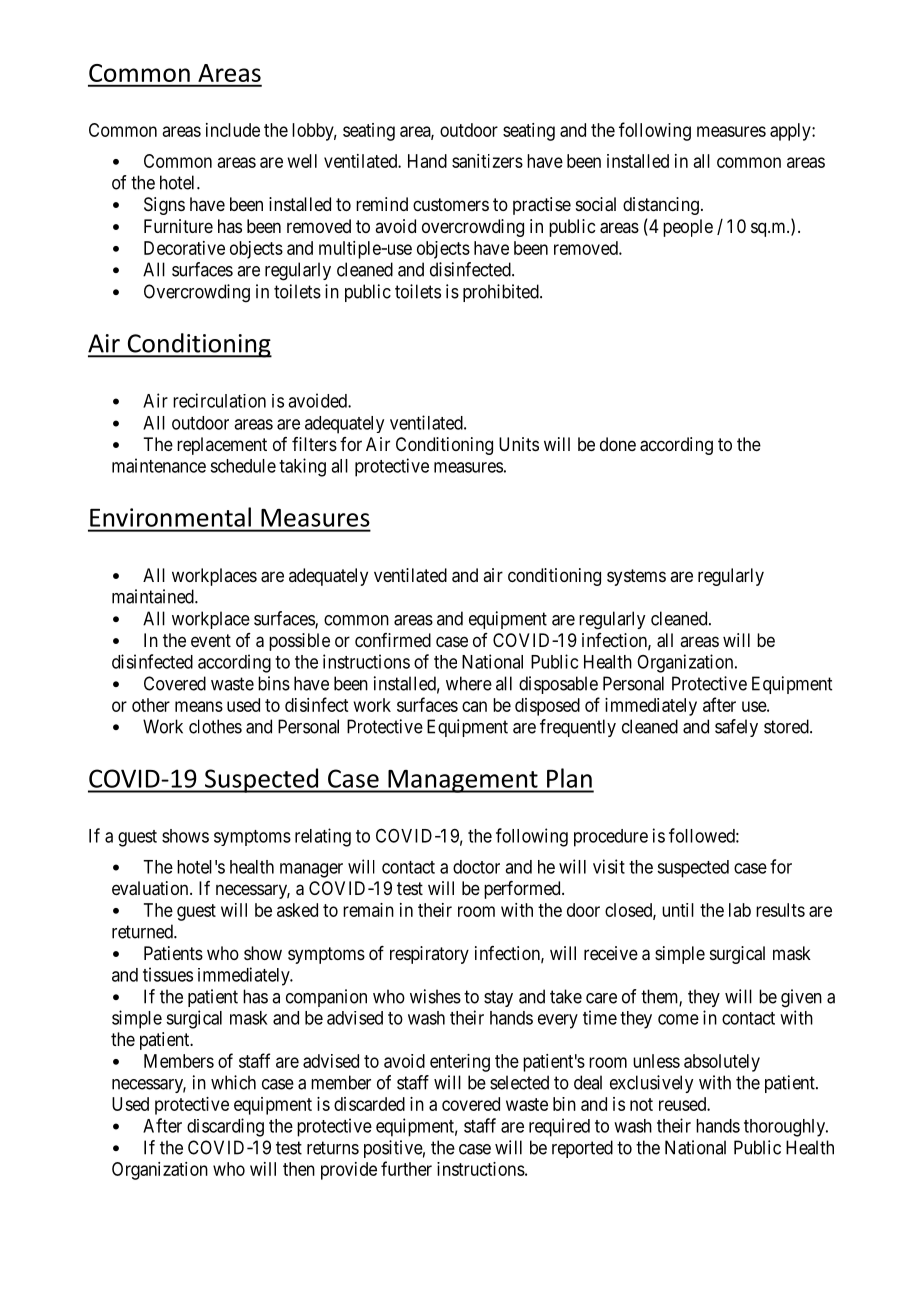 This image has height=1308, width=924. What do you see at coordinates (233, 130) in the image?
I see `include` at bounding box center [233, 130].
